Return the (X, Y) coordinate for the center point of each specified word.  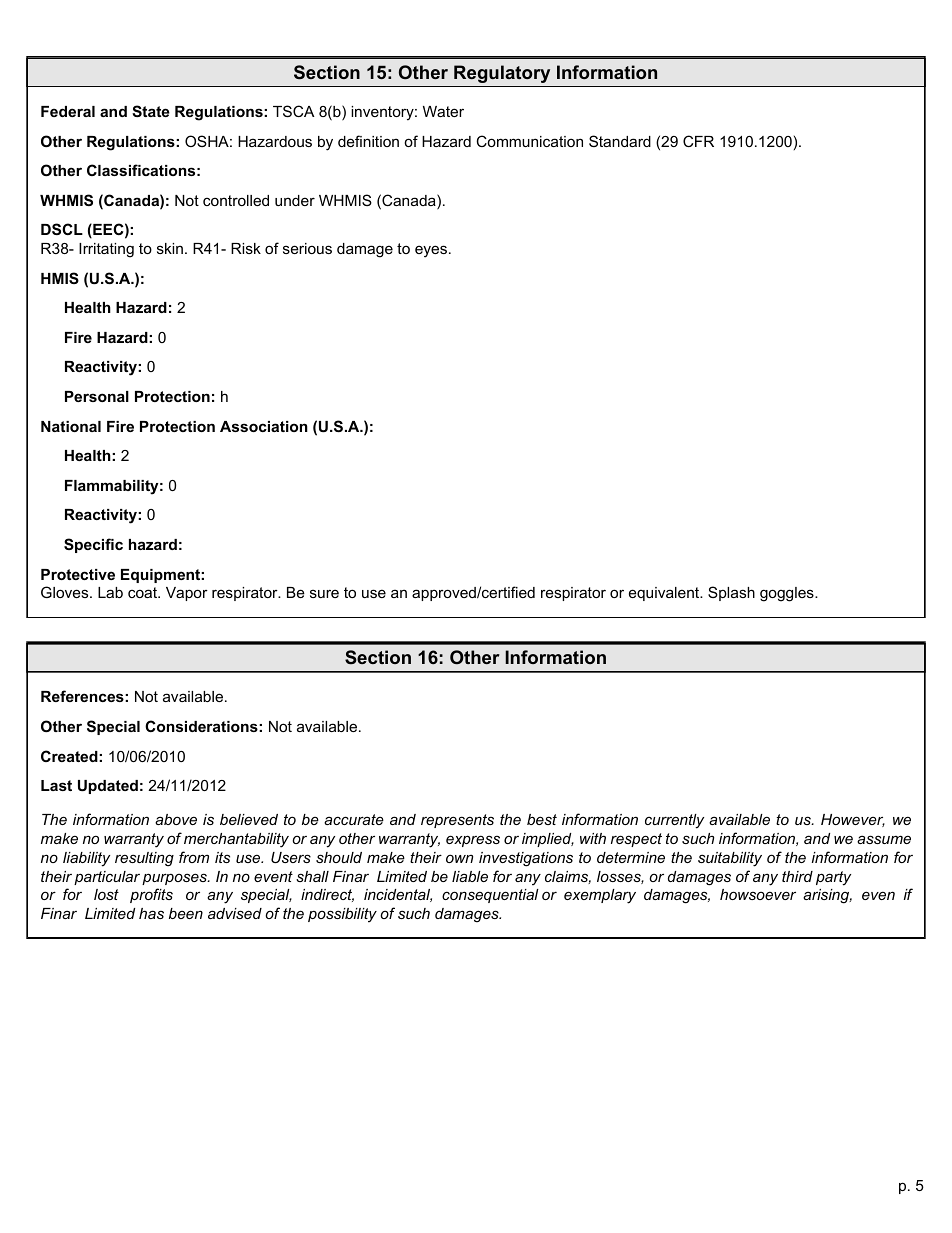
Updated (108, 787)
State (151, 111)
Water (443, 111)
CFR (698, 141)
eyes (431, 251)
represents (457, 821)
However (853, 820)
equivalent (665, 594)
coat (144, 592)
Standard (620, 141)
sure (324, 593)
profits (151, 895)
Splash (731, 593)
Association (264, 426)
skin (170, 248)
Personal (97, 396)
